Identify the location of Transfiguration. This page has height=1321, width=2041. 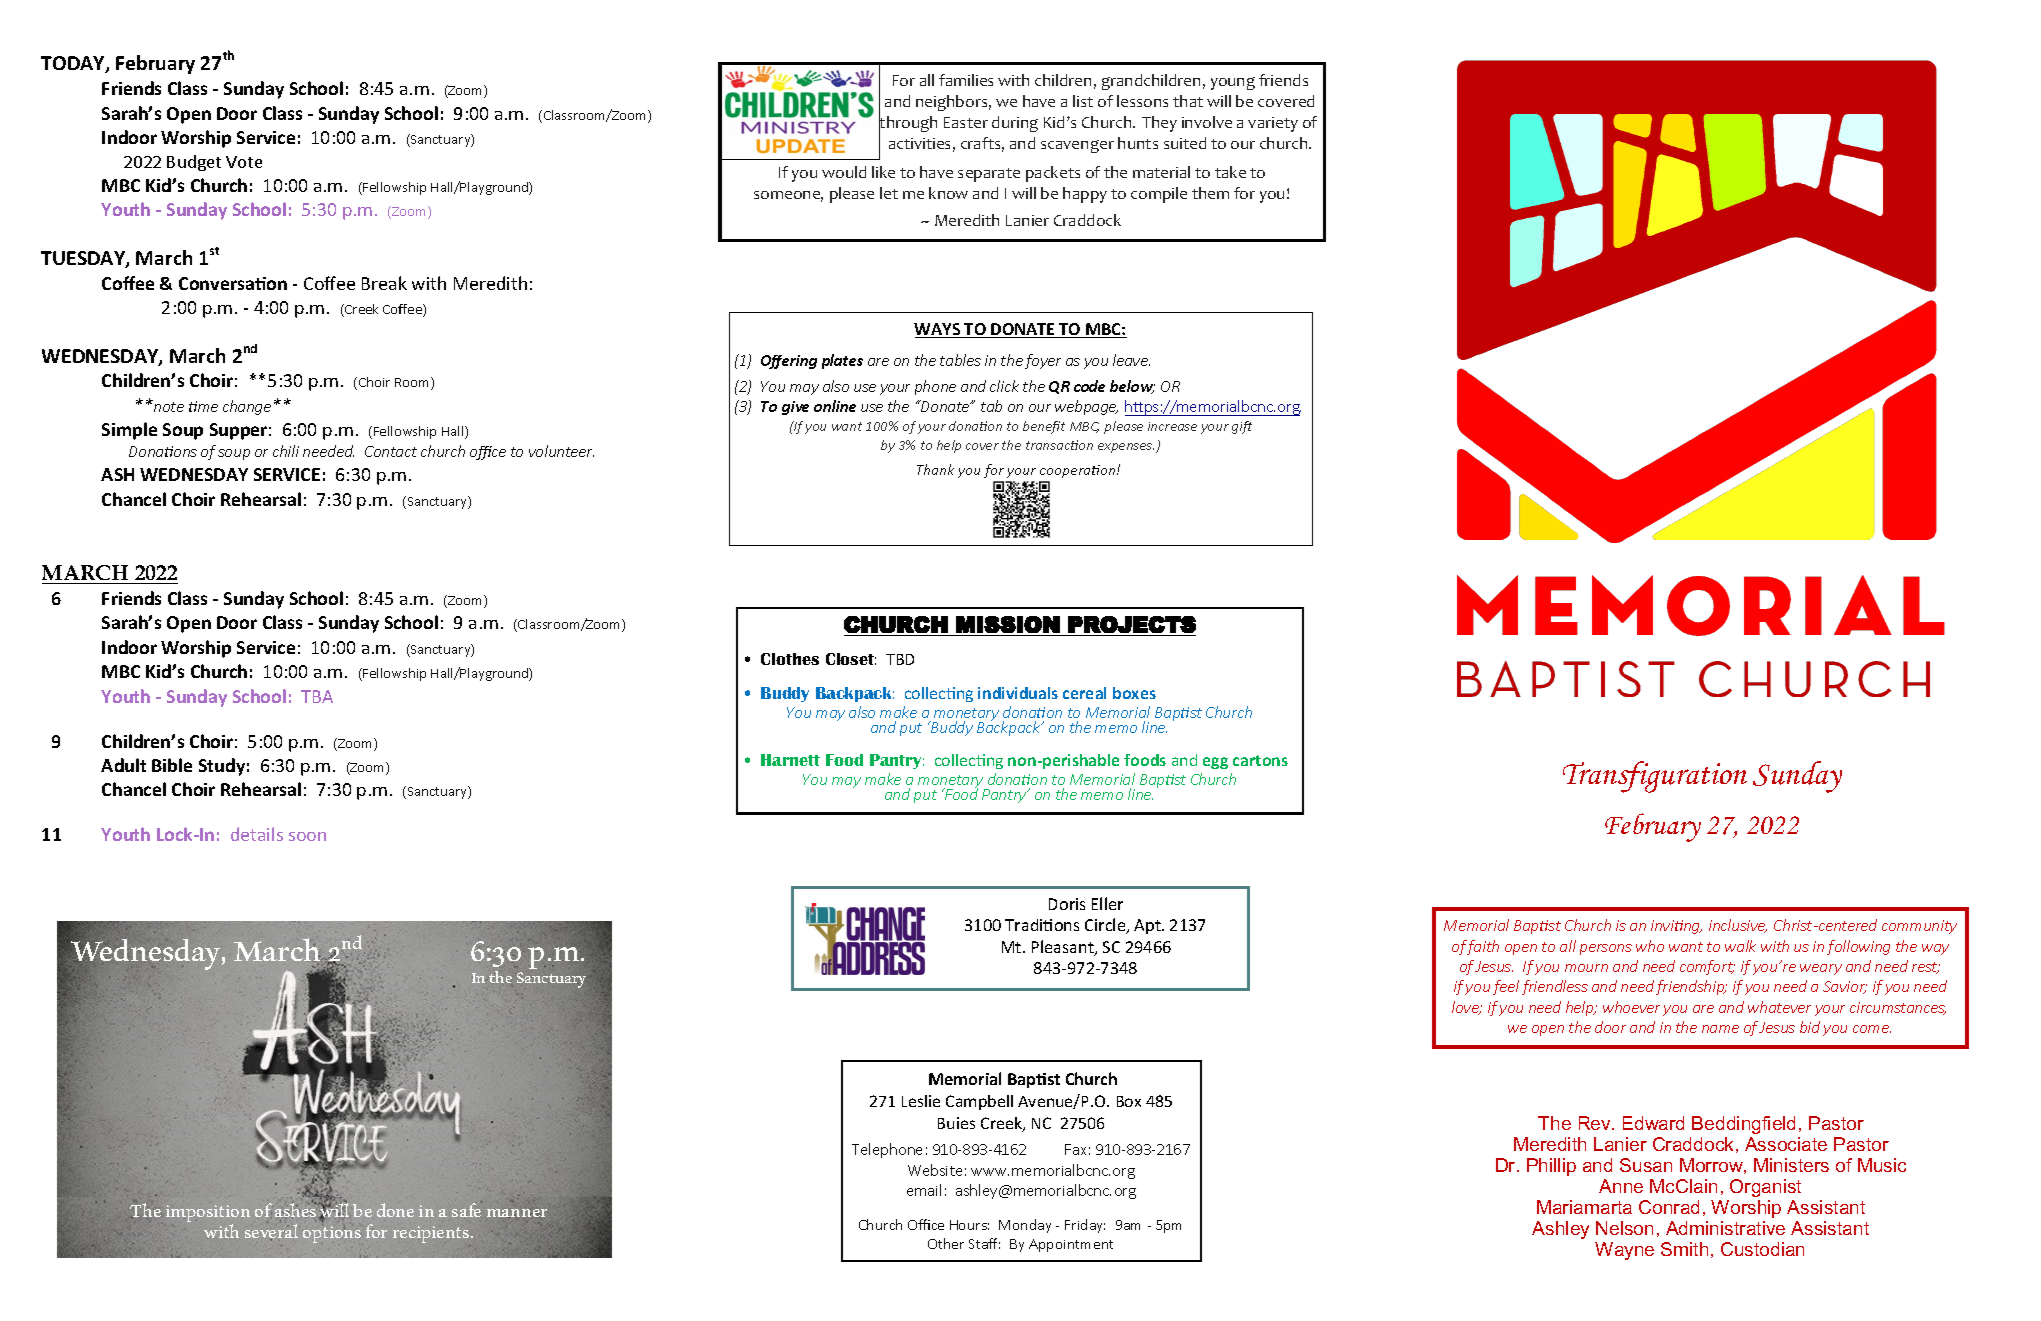
(1655, 777).
